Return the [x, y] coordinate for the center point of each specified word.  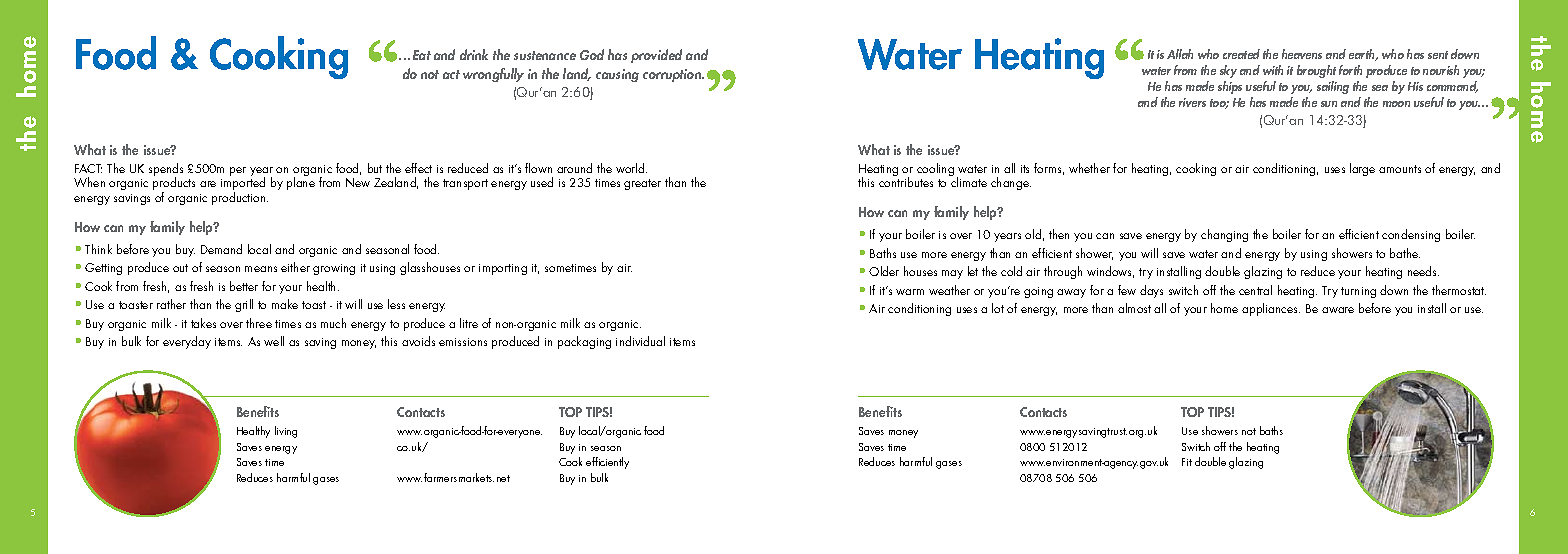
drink [474, 54]
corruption [673, 75]
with [1273, 70]
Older [884, 271]
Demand [221, 249]
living [286, 432]
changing [1224, 235]
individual [640, 341]
